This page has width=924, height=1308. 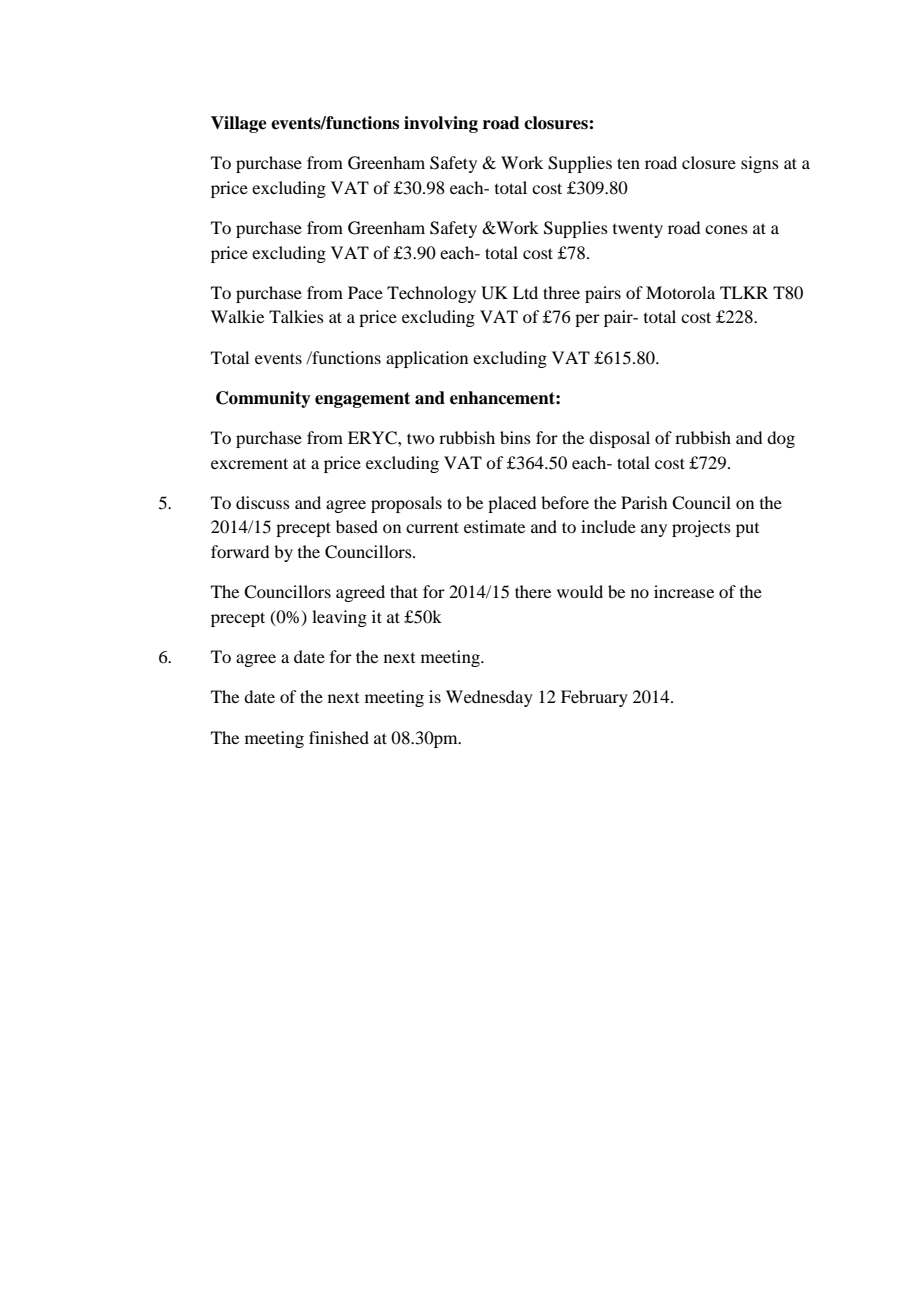 I want to click on estimate, so click(x=494, y=526).
